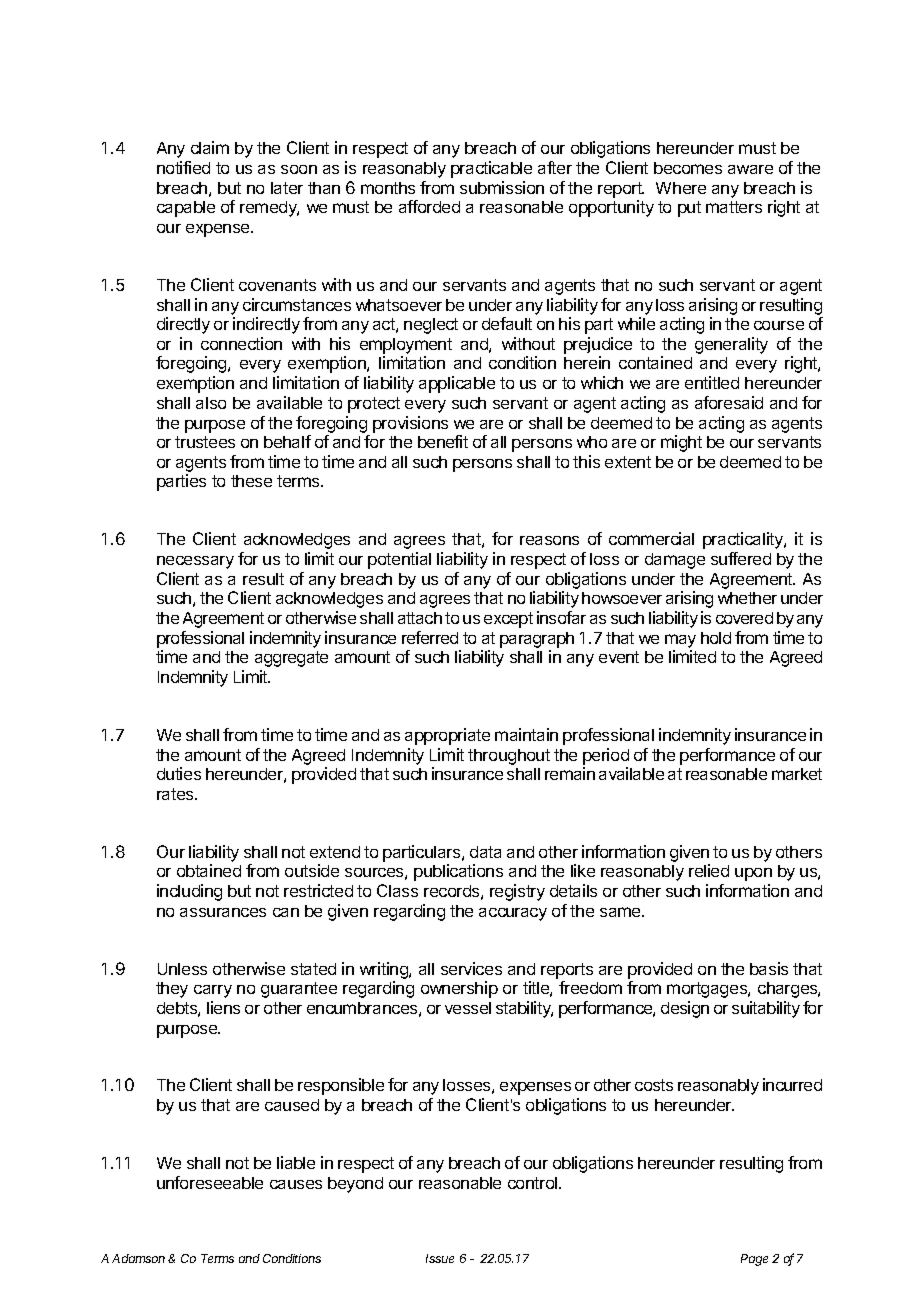 The height and width of the document is (1308, 924). Describe the element at coordinates (399, 560) in the document. I see `potential` at that location.
